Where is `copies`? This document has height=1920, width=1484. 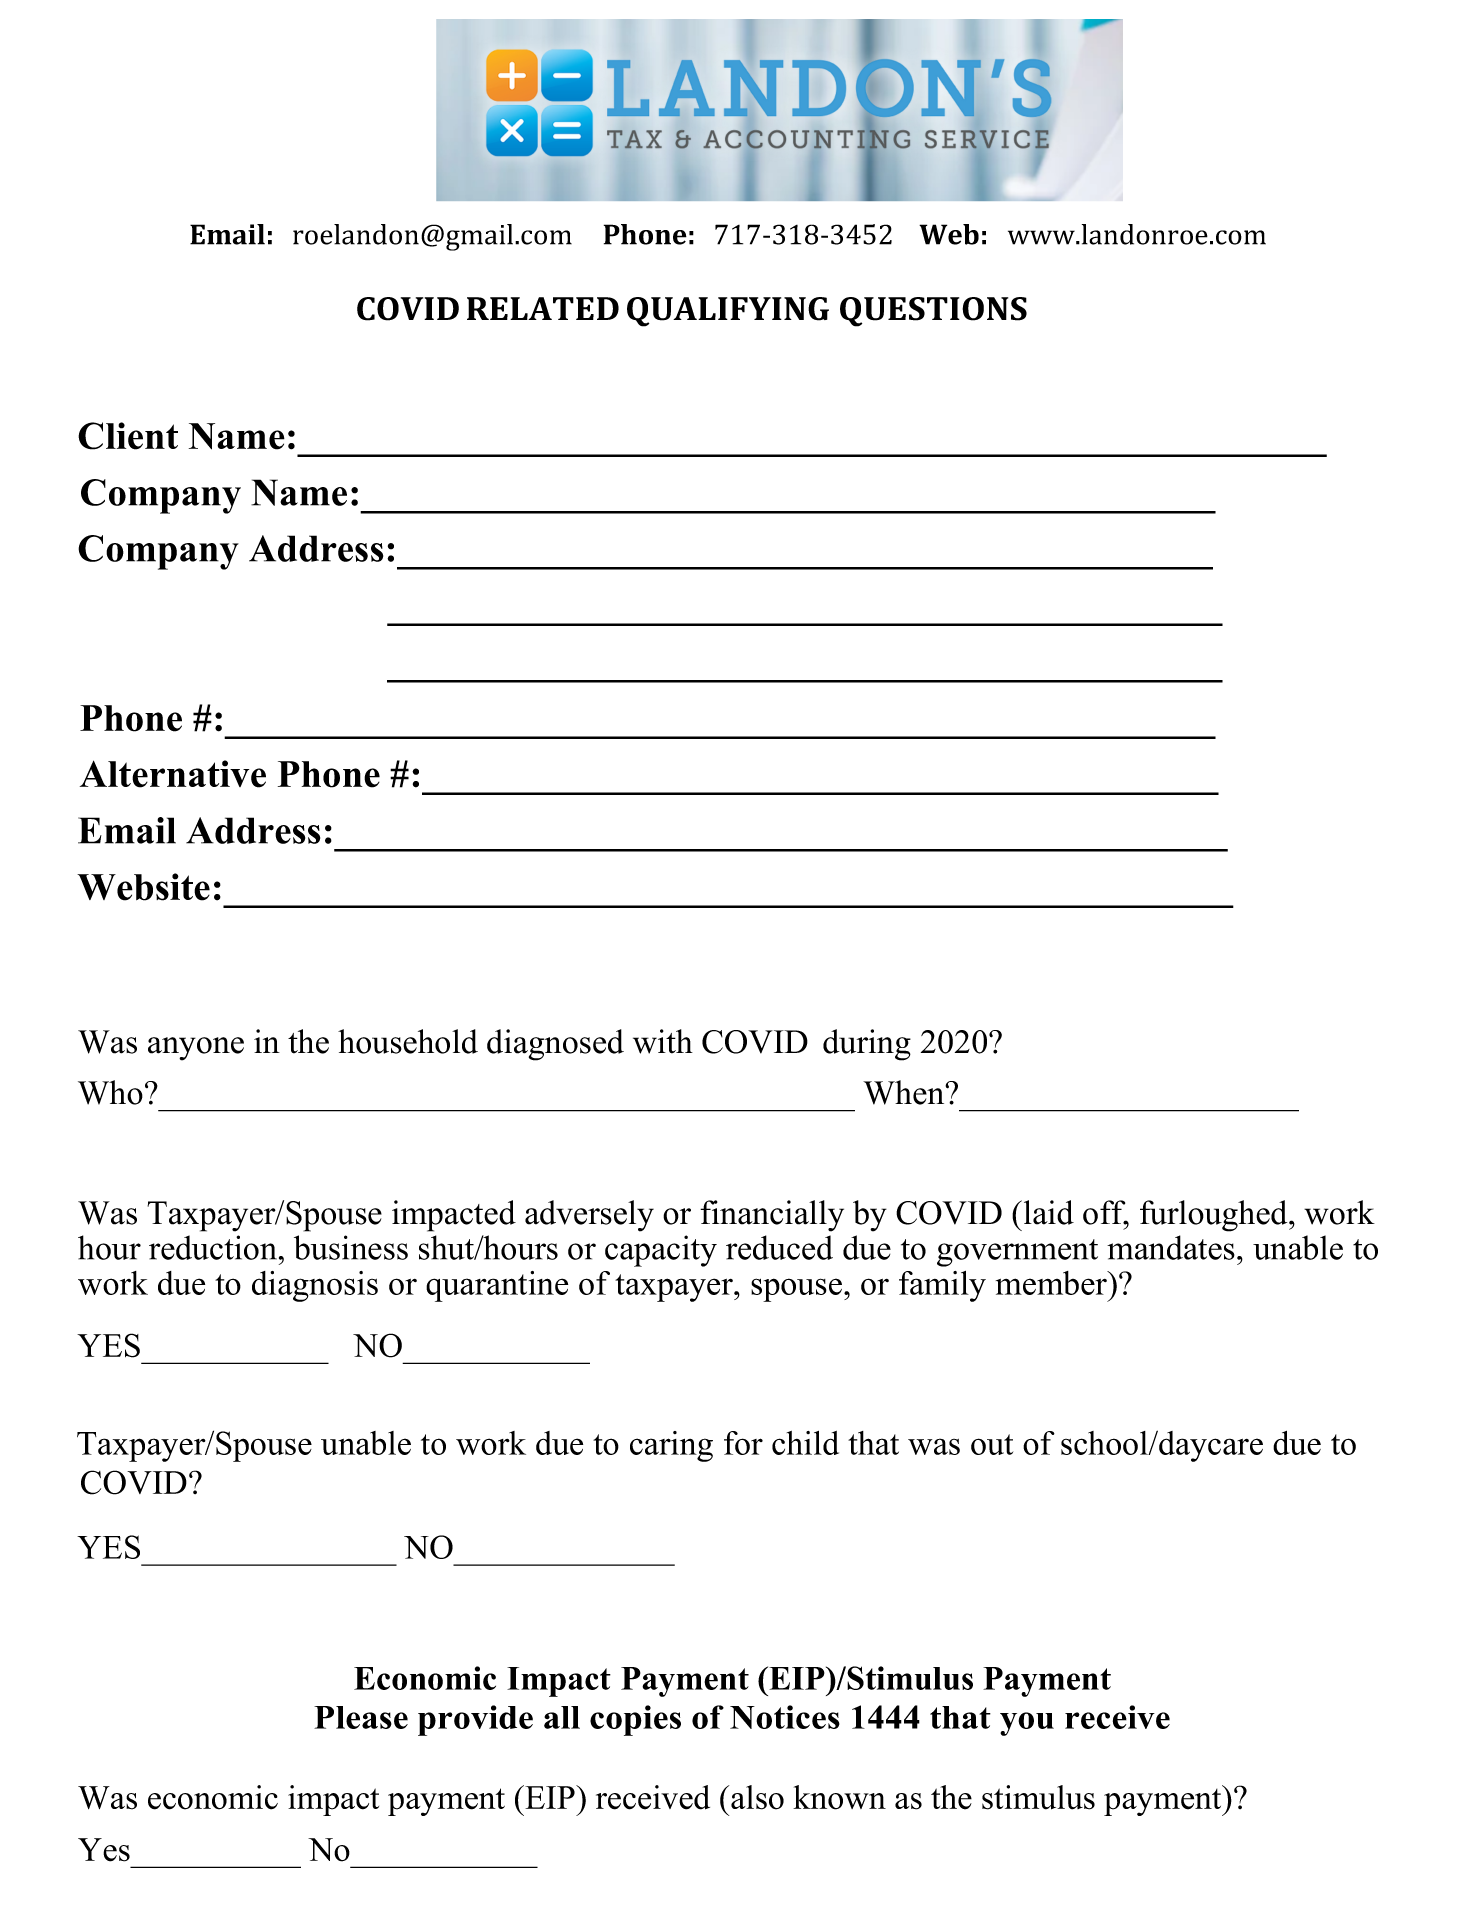 copies is located at coordinates (635, 1720).
